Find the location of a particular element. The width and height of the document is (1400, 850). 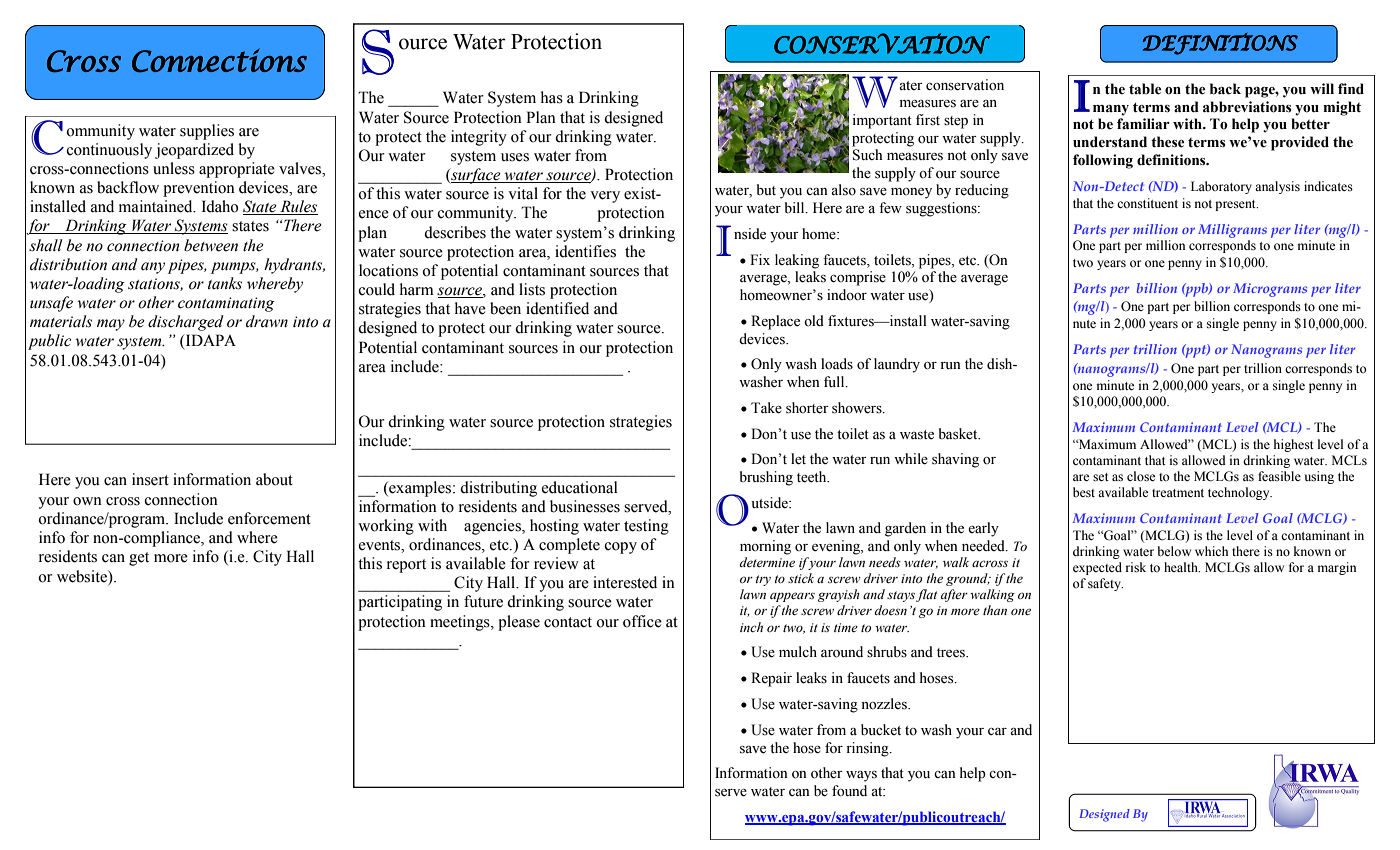

has is located at coordinates (552, 97).
